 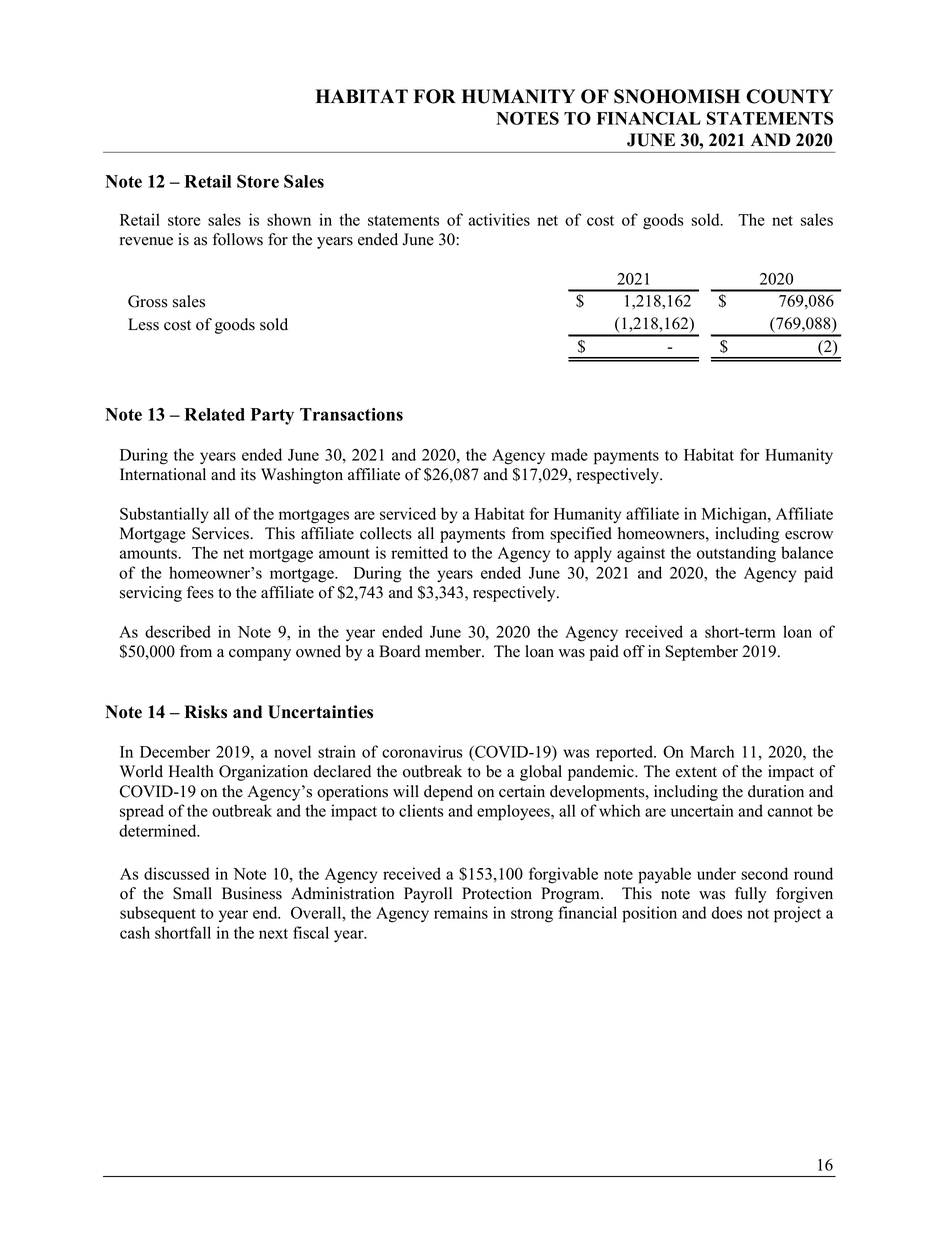 What do you see at coordinates (205, 712) in the screenshot?
I see `Risks` at bounding box center [205, 712].
